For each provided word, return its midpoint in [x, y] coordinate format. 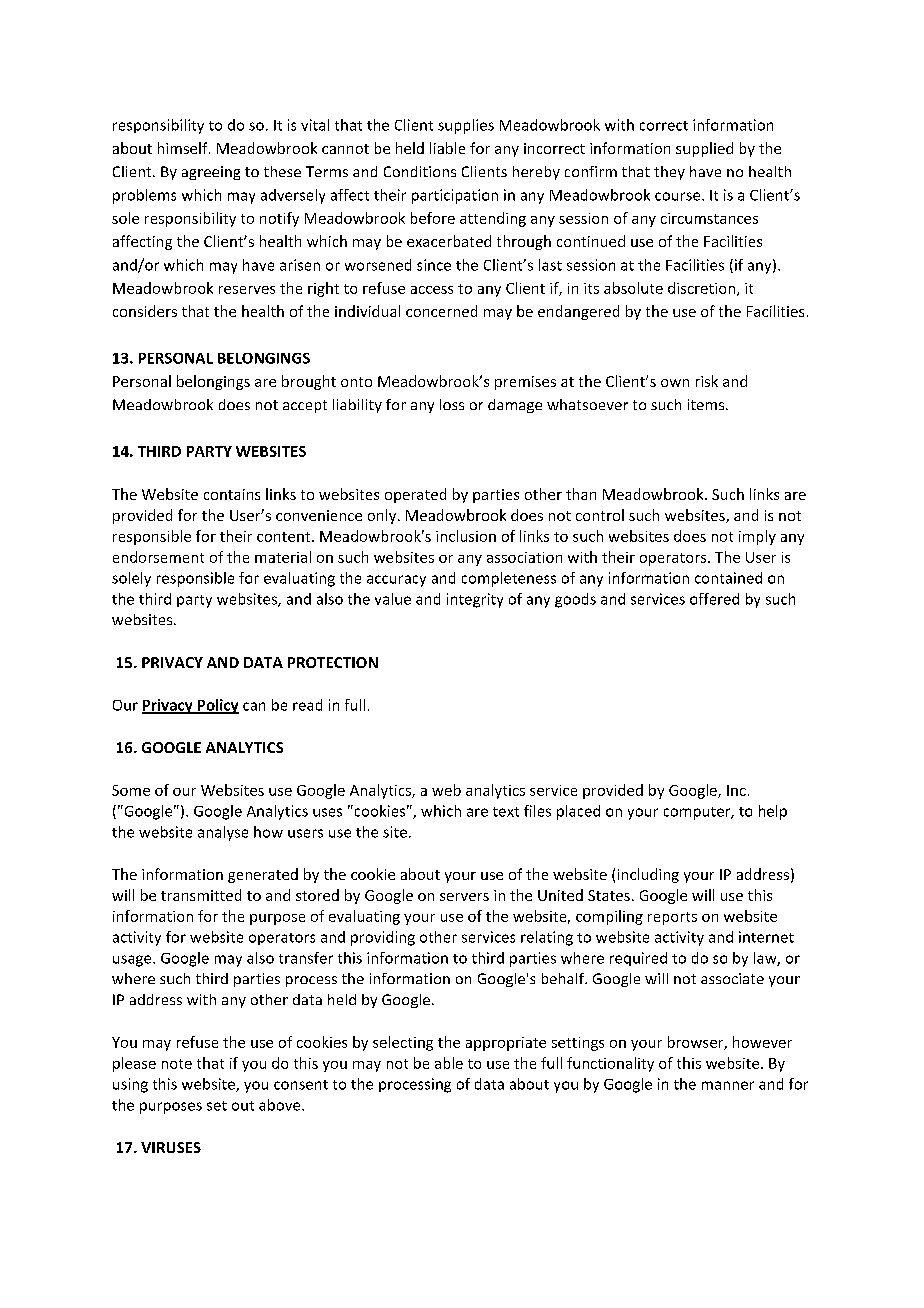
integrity [475, 600]
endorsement [158, 557]
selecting [403, 1043]
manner [728, 1085]
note [177, 1064]
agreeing [211, 173]
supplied [704, 149]
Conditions [420, 171]
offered [714, 599]
